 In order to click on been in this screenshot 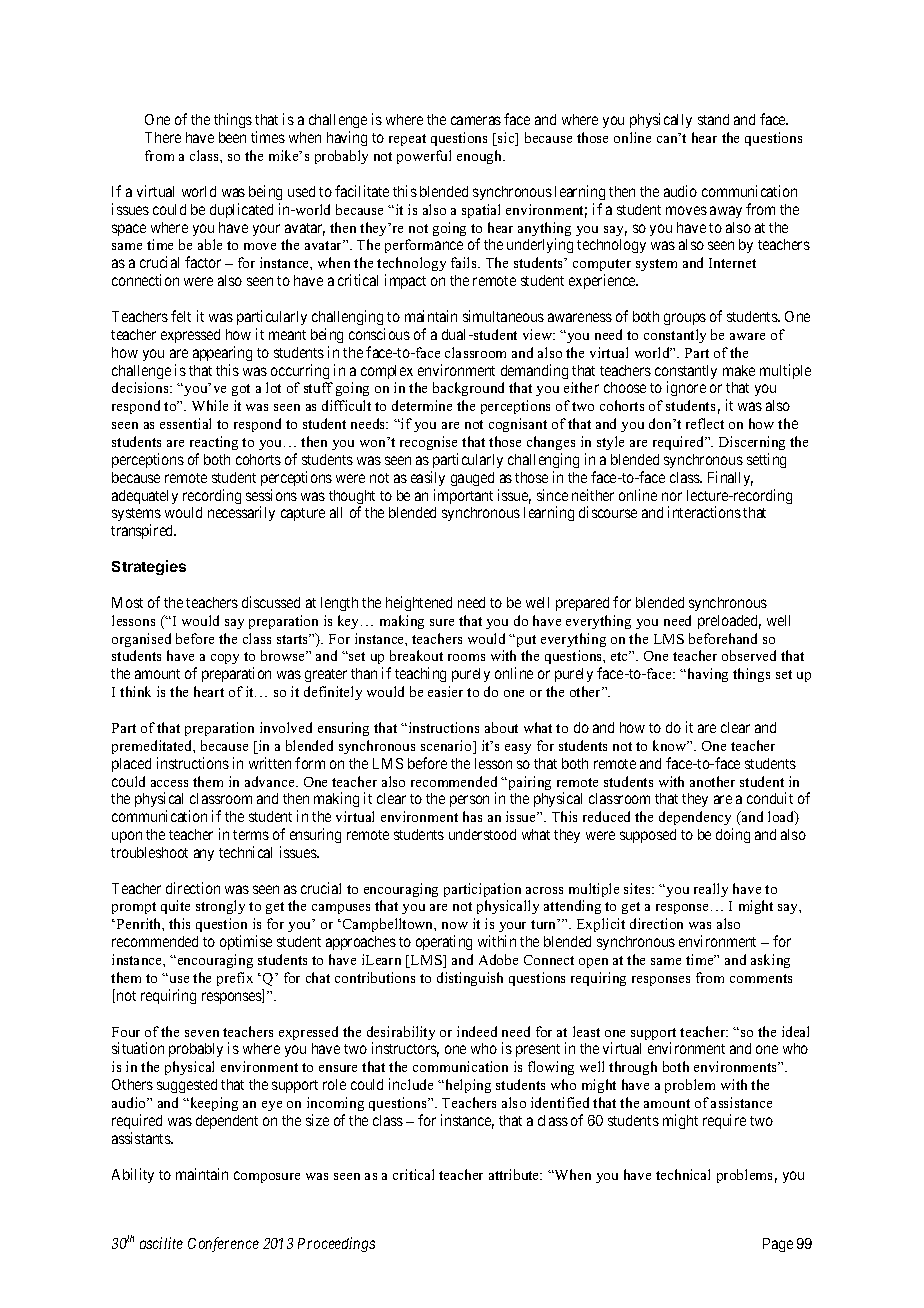, I will do `click(232, 137)`.
